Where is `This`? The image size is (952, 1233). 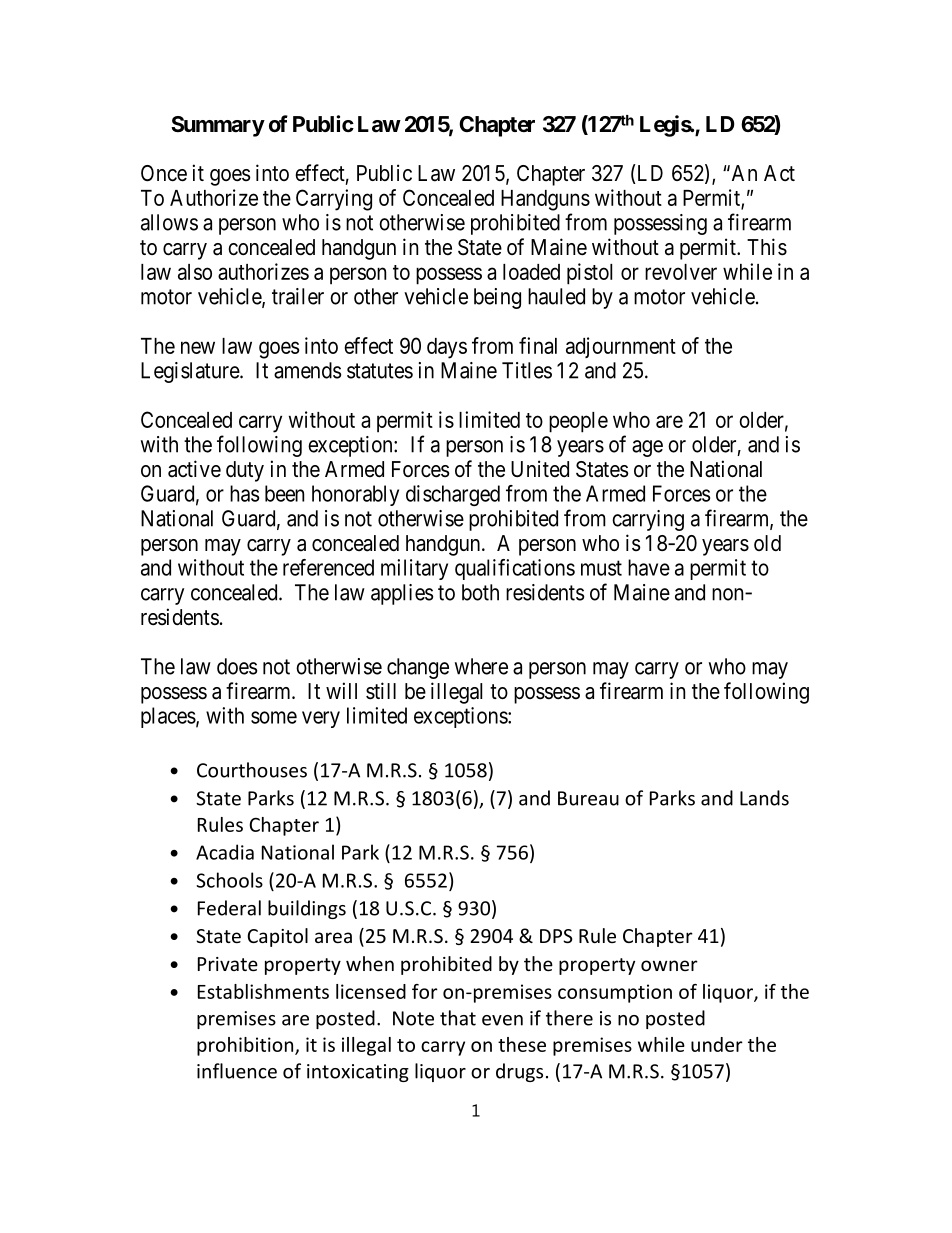 This is located at coordinates (767, 247).
